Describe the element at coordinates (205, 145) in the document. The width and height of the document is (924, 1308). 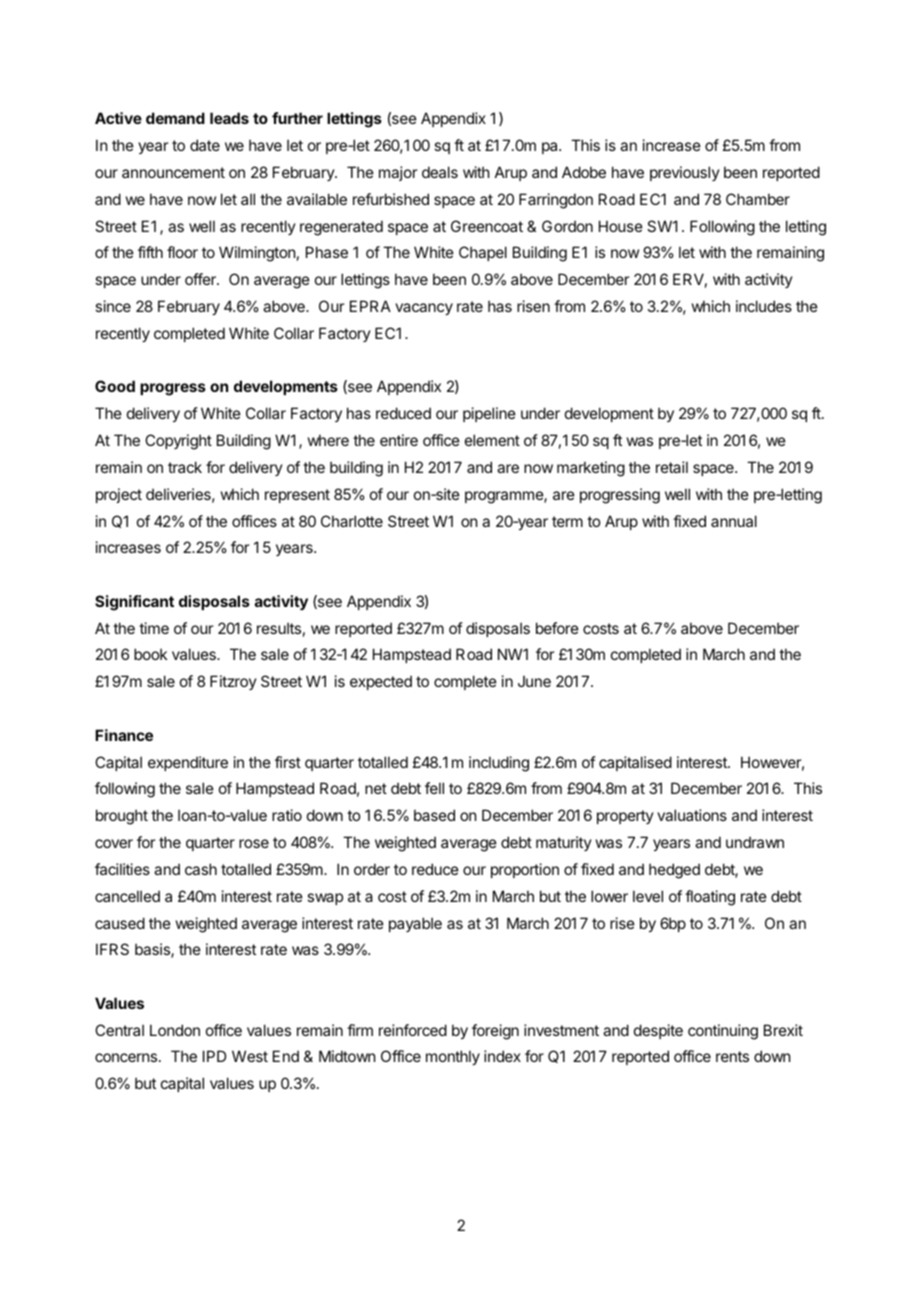
I see `date` at that location.
